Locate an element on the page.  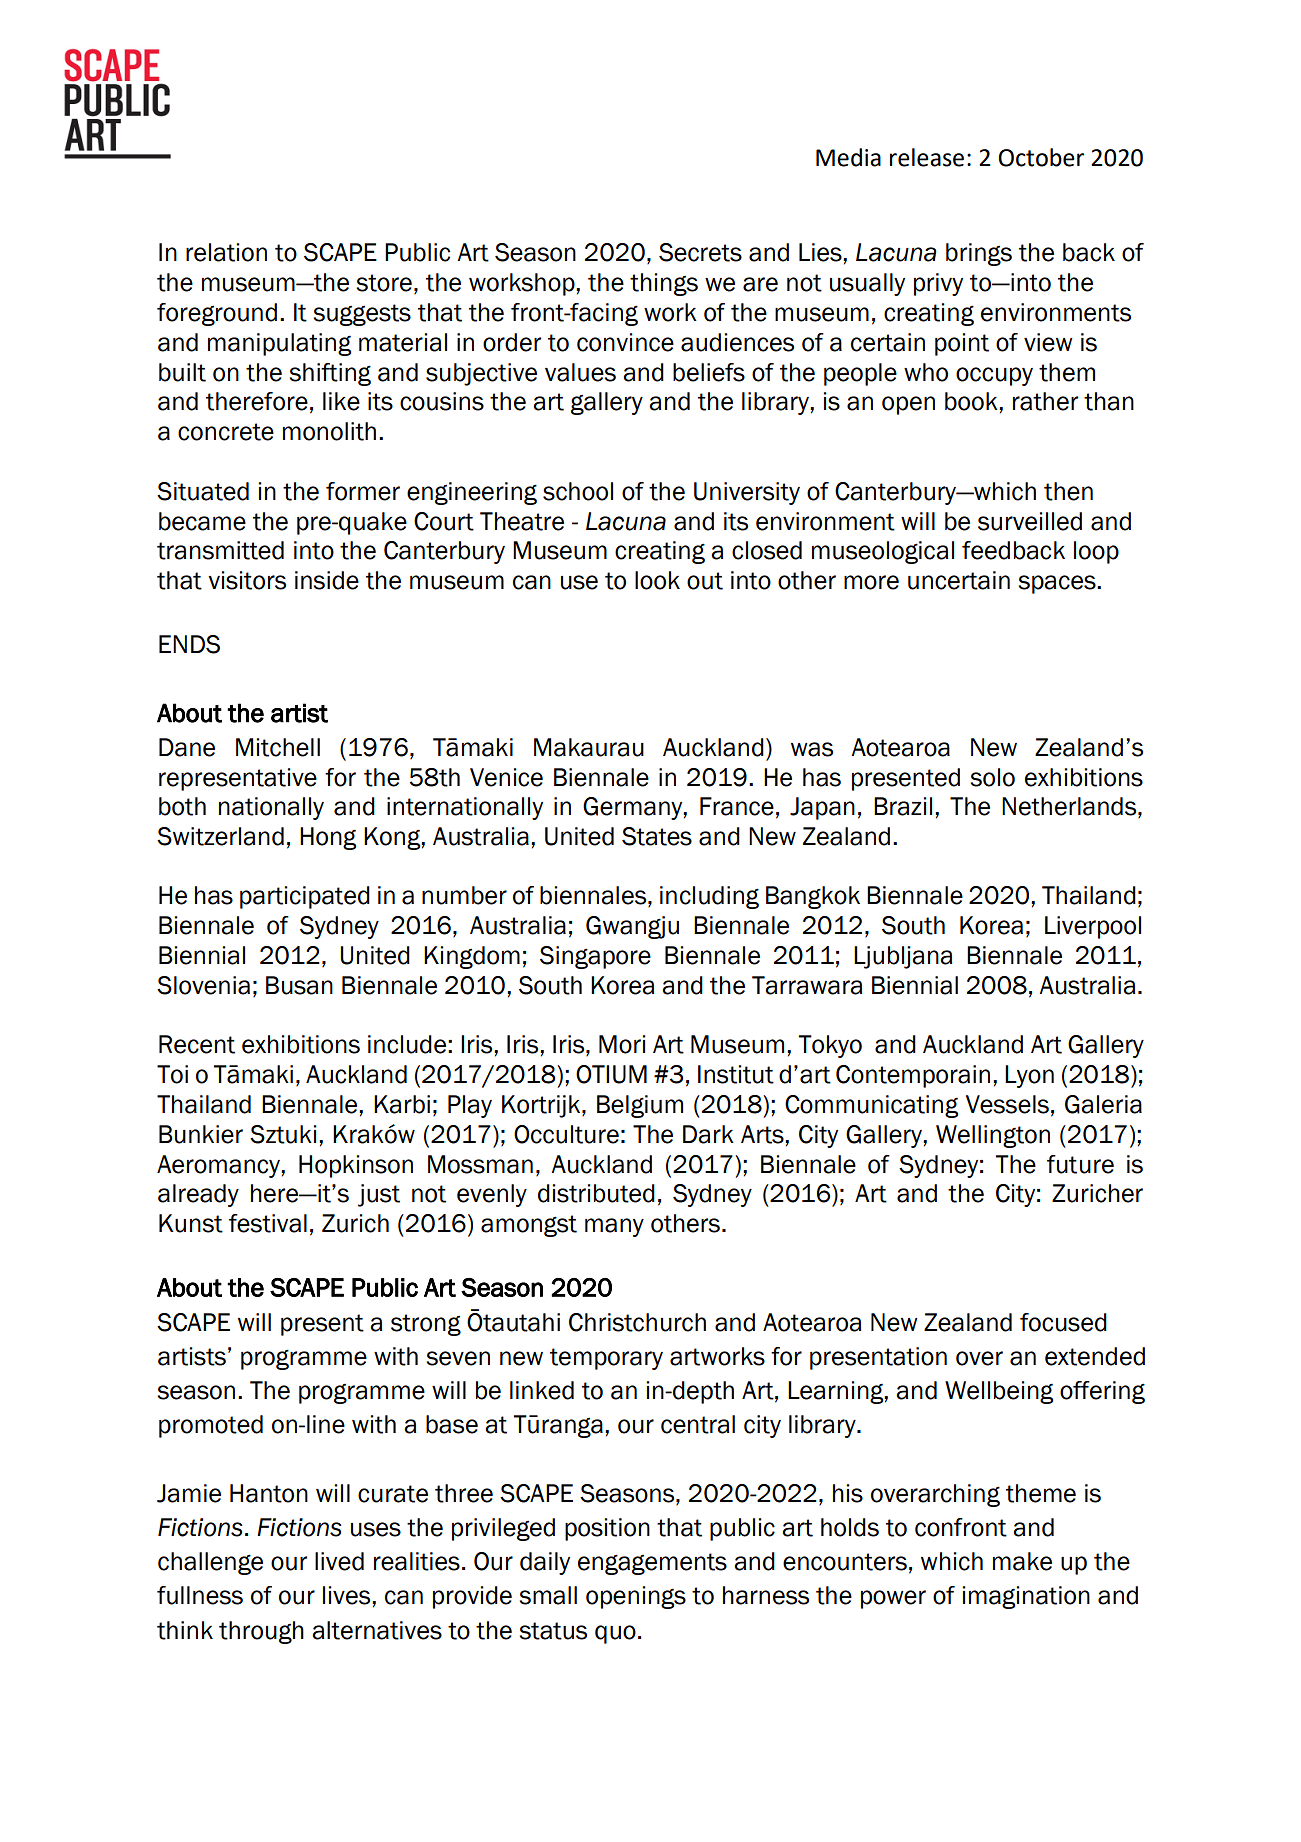
relation is located at coordinates (226, 252).
